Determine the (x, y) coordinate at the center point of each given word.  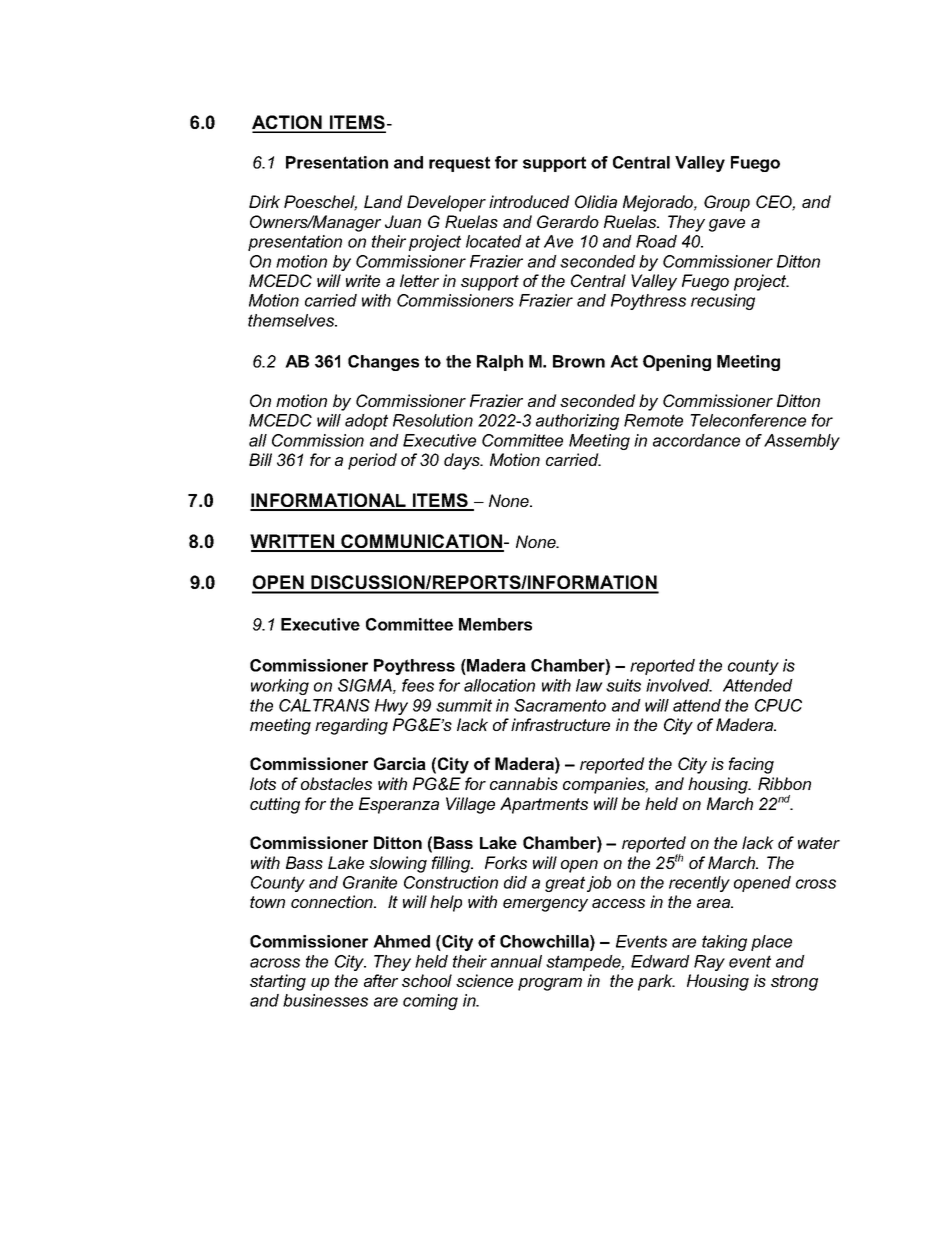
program (550, 984)
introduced (529, 201)
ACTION (288, 123)
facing (751, 765)
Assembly (802, 442)
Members (495, 624)
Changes (383, 363)
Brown (579, 361)
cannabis (524, 783)
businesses (325, 1000)
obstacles (336, 783)
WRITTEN (293, 542)
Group (727, 203)
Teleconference (748, 420)
